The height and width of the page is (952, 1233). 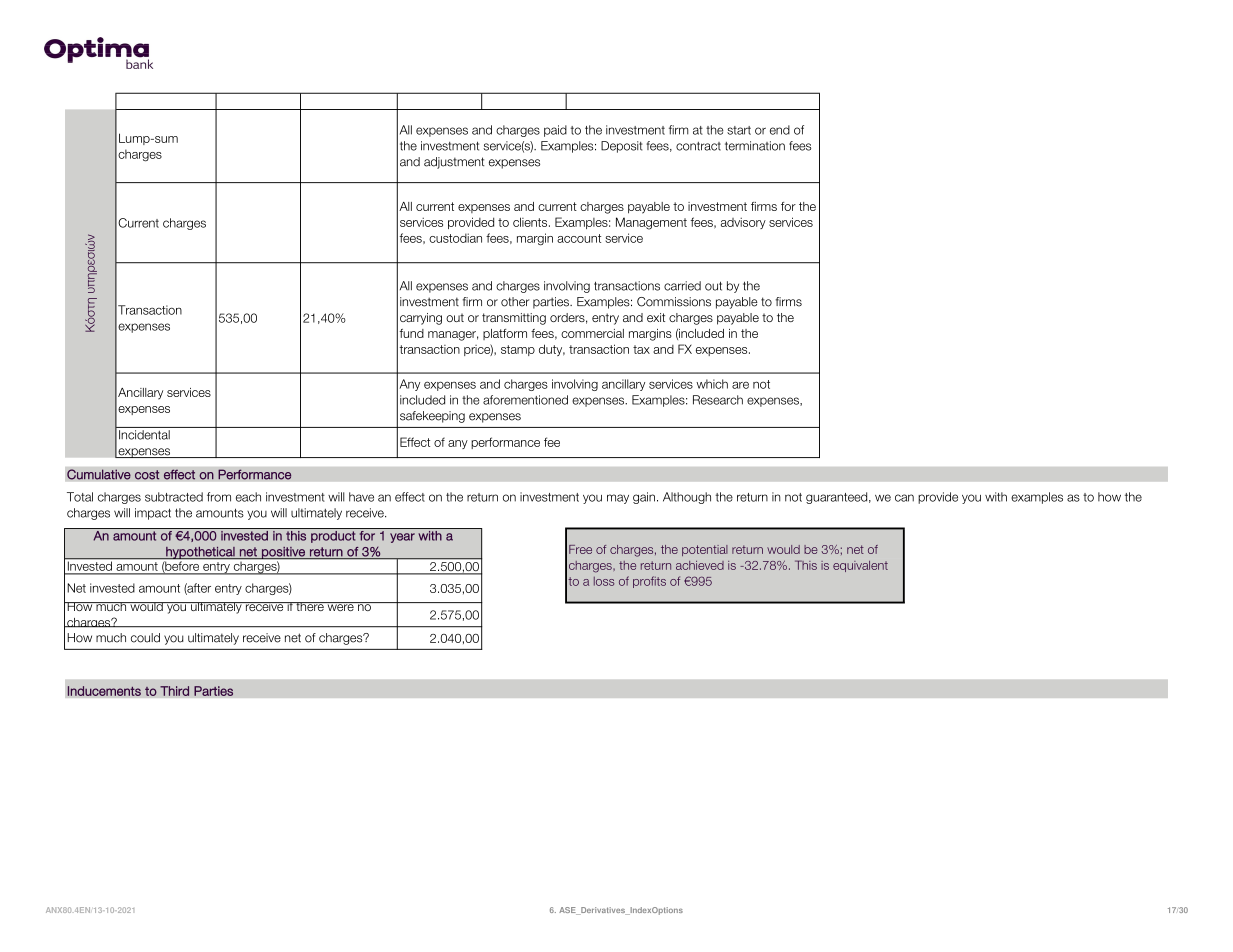 I want to click on Third, so click(x=174, y=691).
